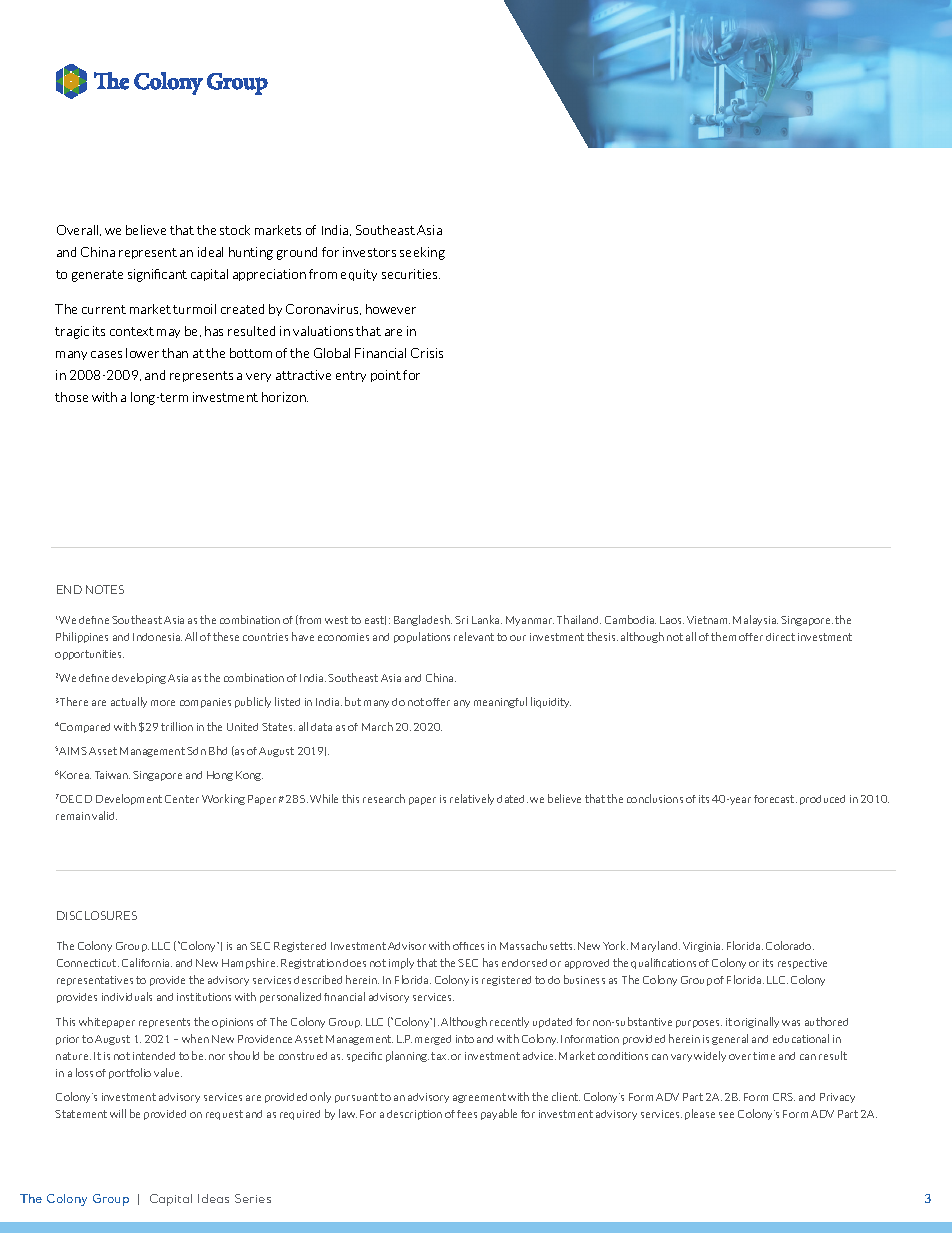 The width and height of the page is (952, 1233). I want to click on valid, so click(104, 815).
